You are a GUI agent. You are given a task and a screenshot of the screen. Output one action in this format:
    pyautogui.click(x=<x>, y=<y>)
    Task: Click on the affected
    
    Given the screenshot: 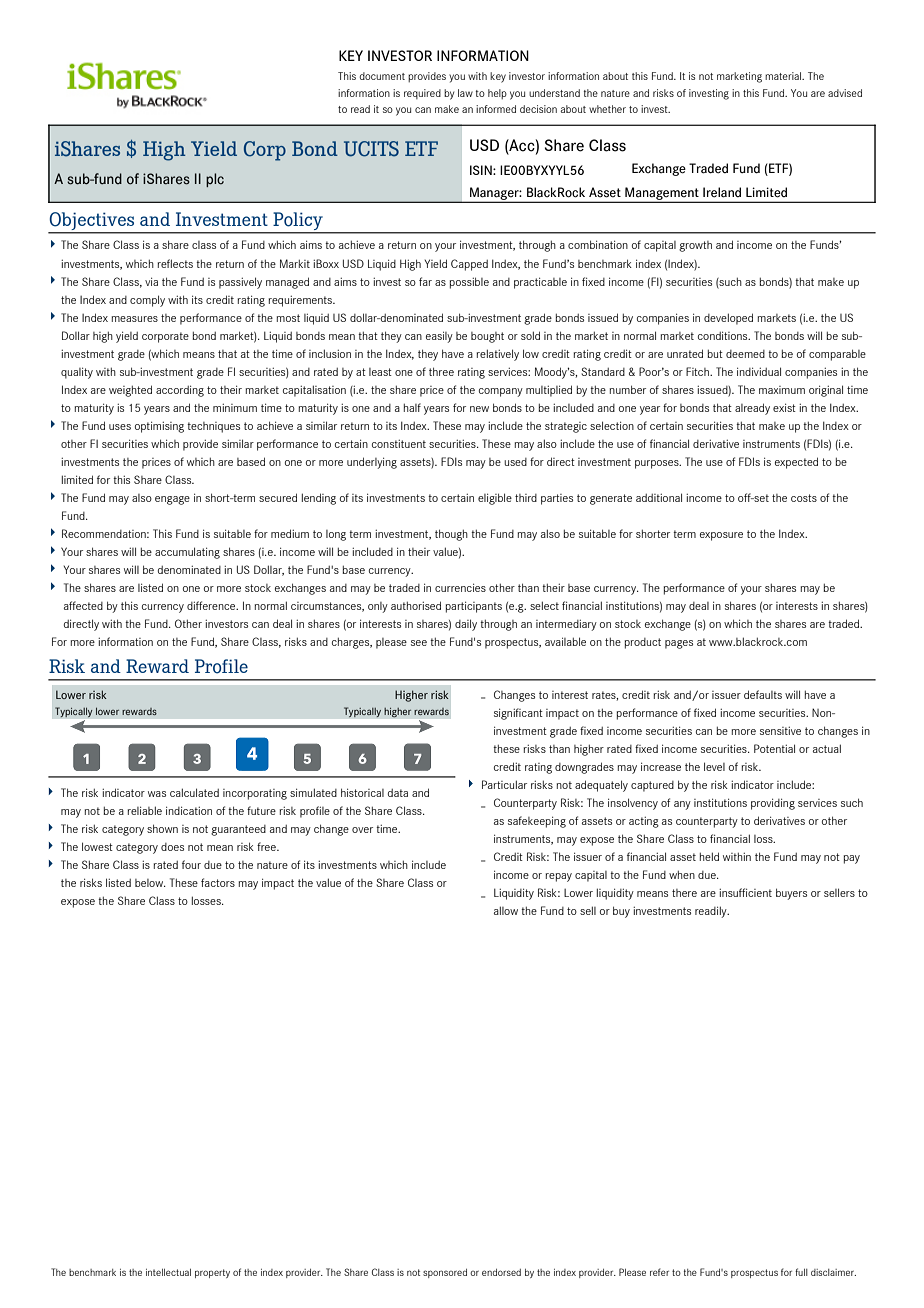 What is the action you would take?
    pyautogui.click(x=83, y=605)
